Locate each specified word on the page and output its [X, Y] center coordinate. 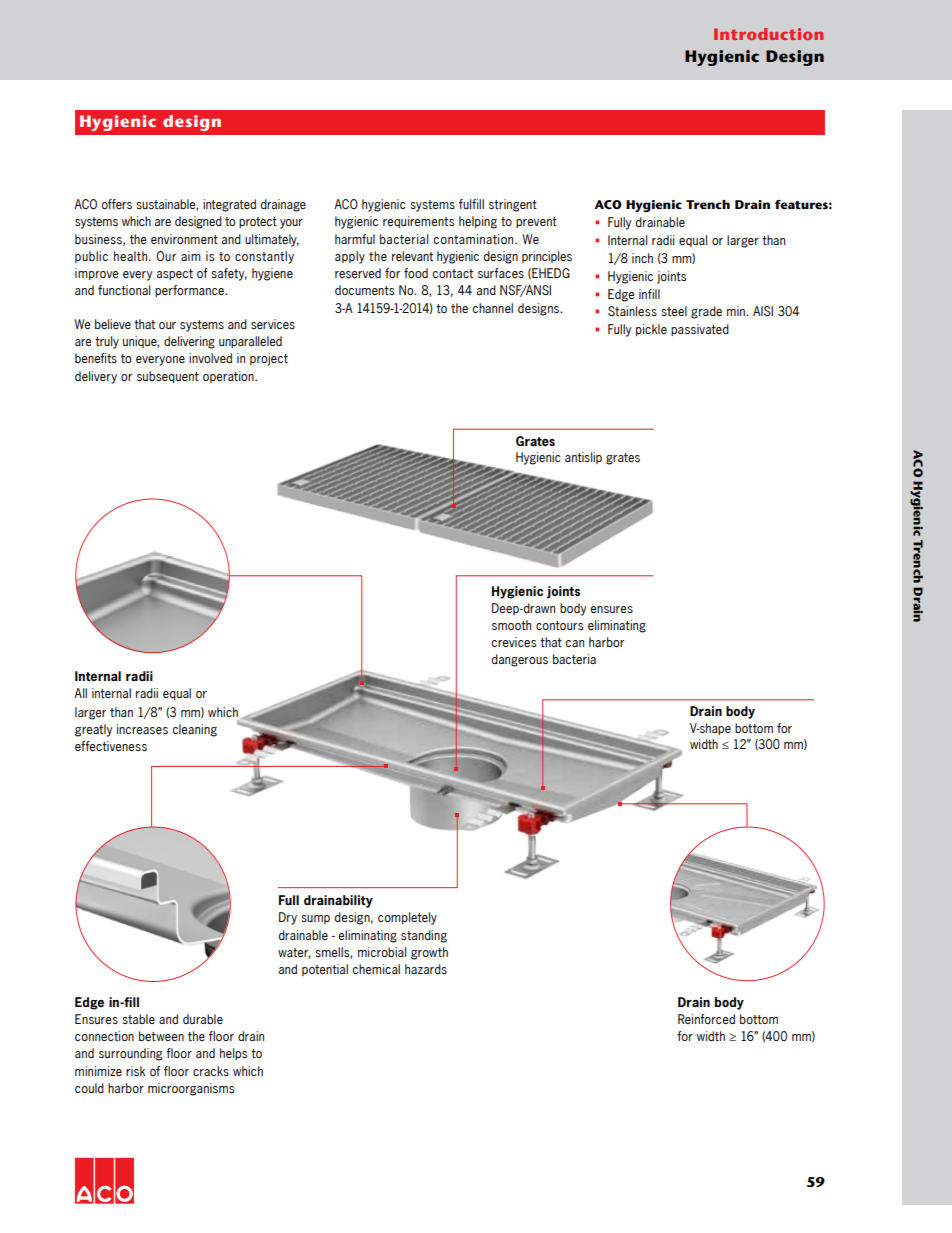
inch [642, 258]
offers [117, 204]
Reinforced [706, 1019]
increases [142, 729]
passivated [700, 330]
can [575, 643]
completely [407, 918]
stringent [513, 205]
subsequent [168, 377]
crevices [514, 642]
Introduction [768, 34]
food [416, 273]
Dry [288, 918]
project [269, 359]
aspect [175, 274]
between [161, 1036]
